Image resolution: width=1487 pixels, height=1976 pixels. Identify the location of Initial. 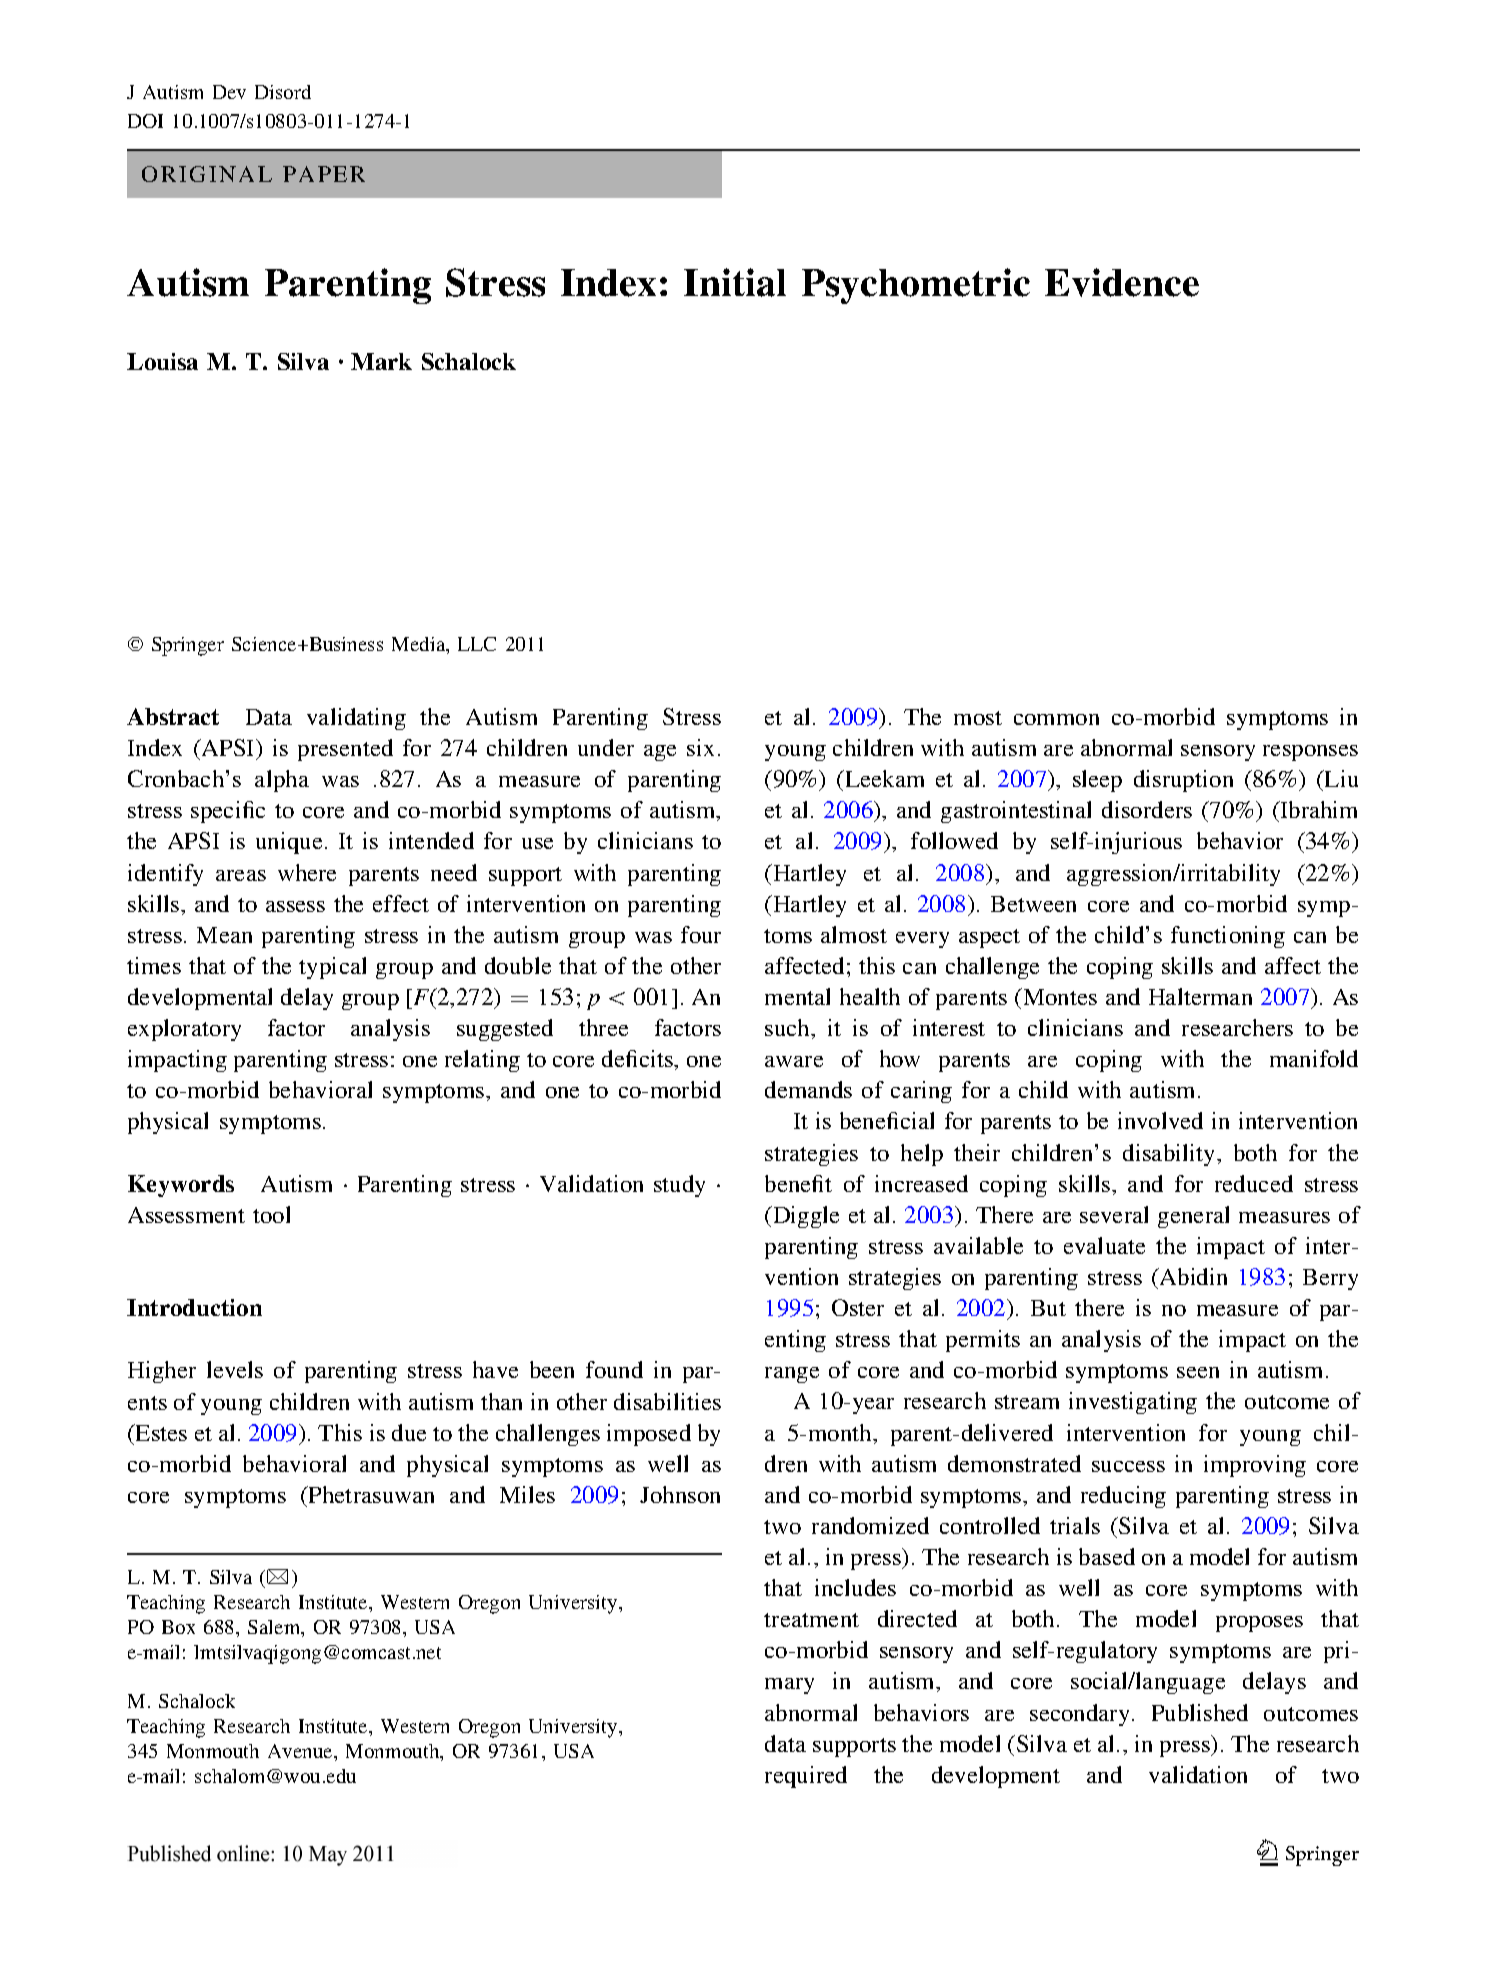
(735, 282).
